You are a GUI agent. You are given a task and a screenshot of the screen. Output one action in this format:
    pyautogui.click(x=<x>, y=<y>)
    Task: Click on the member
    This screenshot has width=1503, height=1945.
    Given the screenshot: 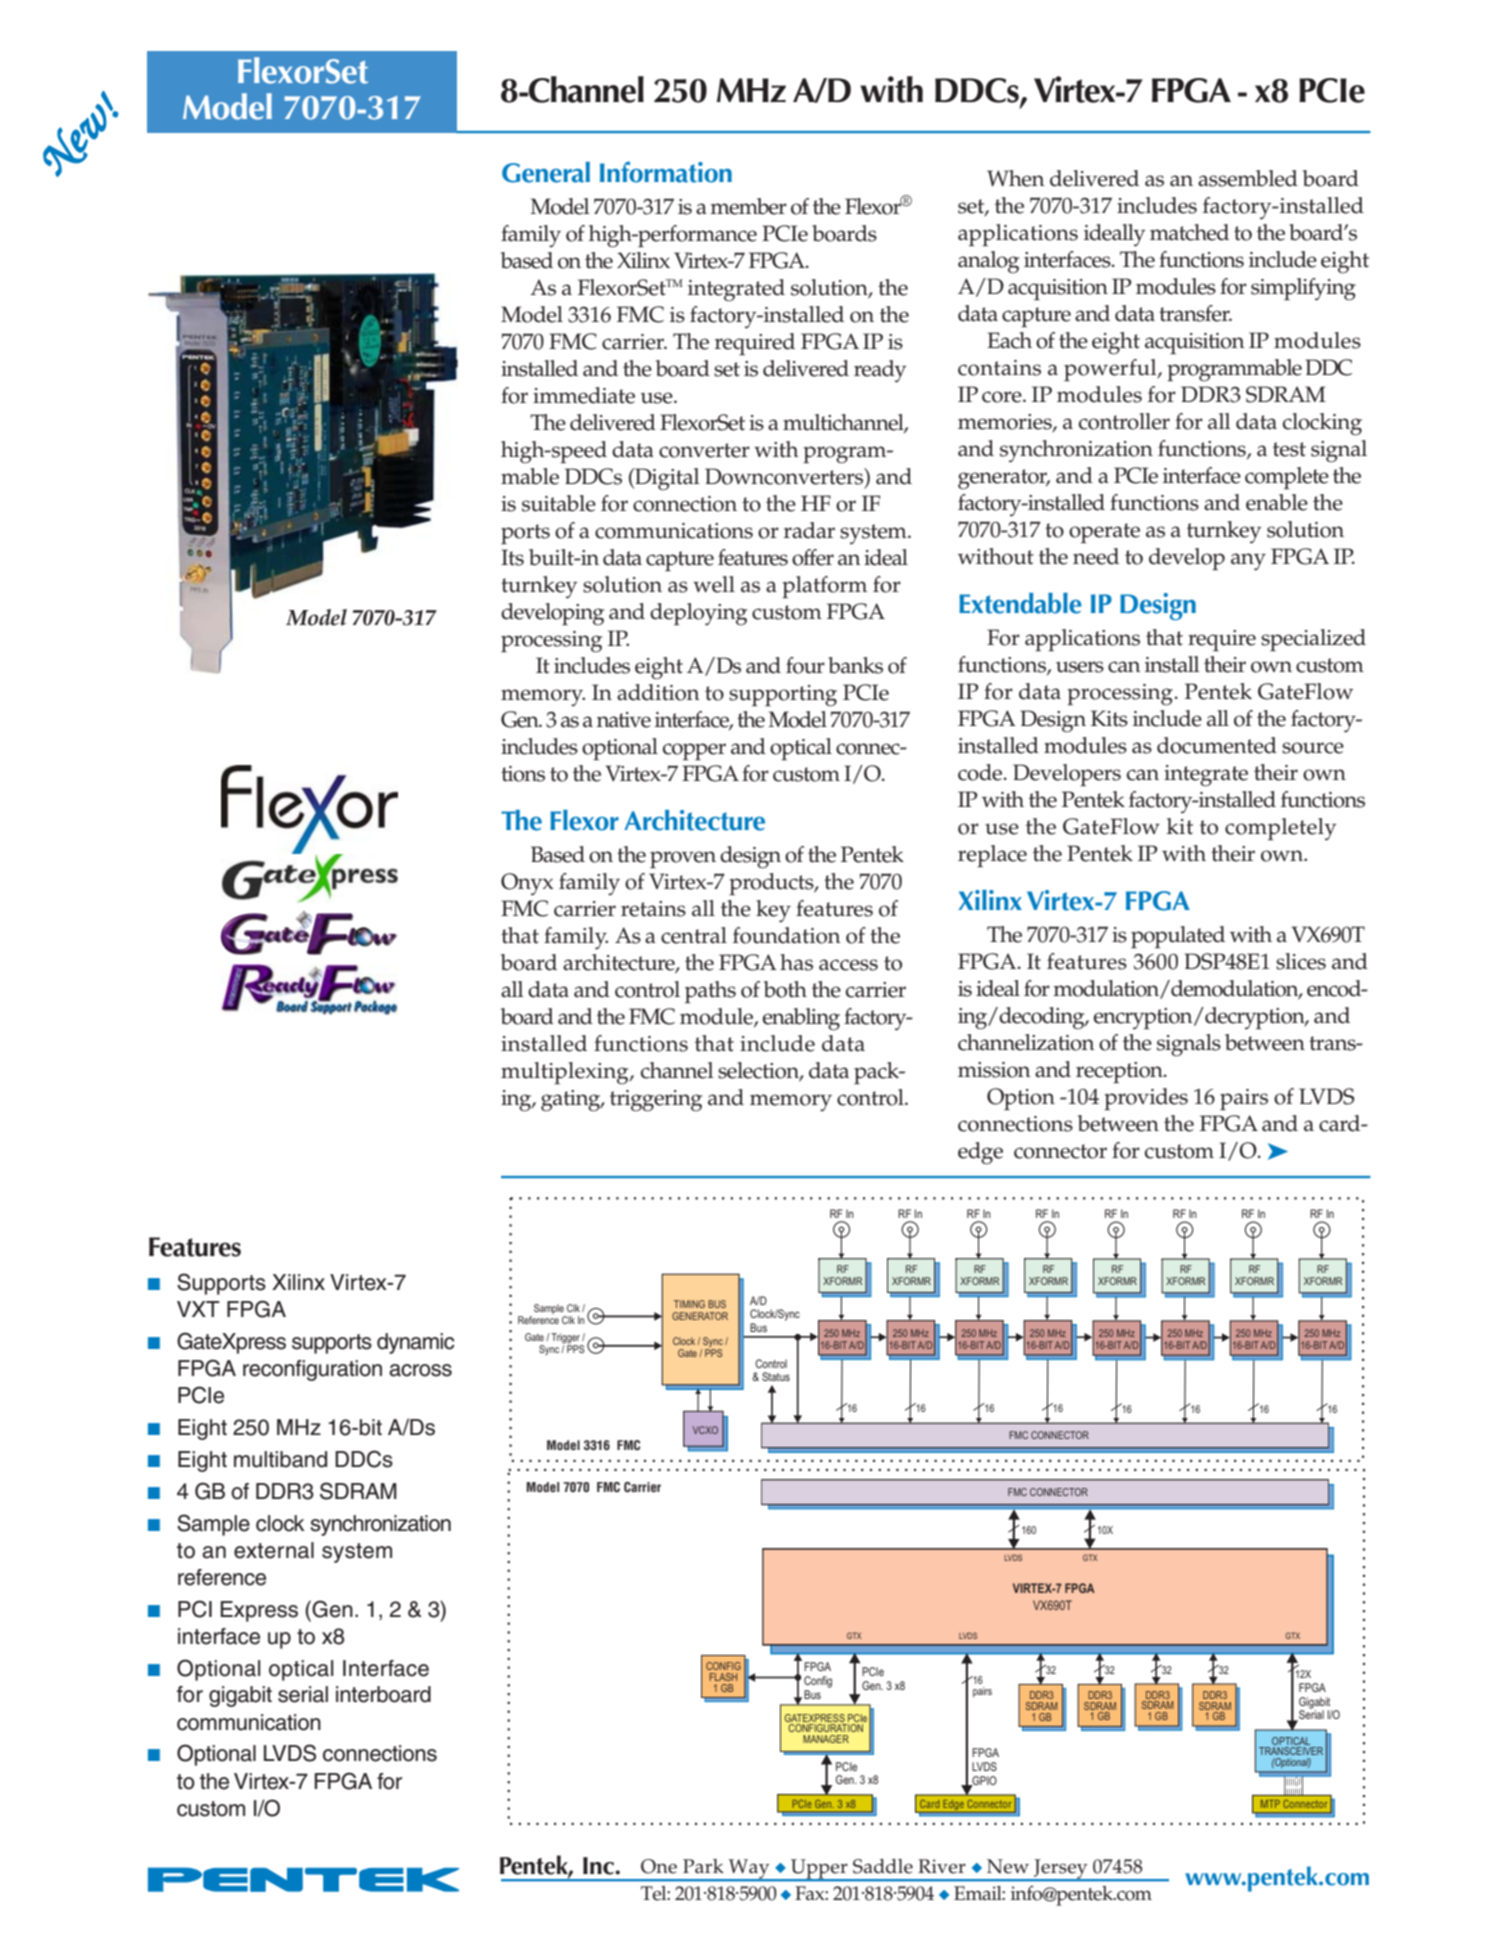 What is the action you would take?
    pyautogui.click(x=748, y=206)
